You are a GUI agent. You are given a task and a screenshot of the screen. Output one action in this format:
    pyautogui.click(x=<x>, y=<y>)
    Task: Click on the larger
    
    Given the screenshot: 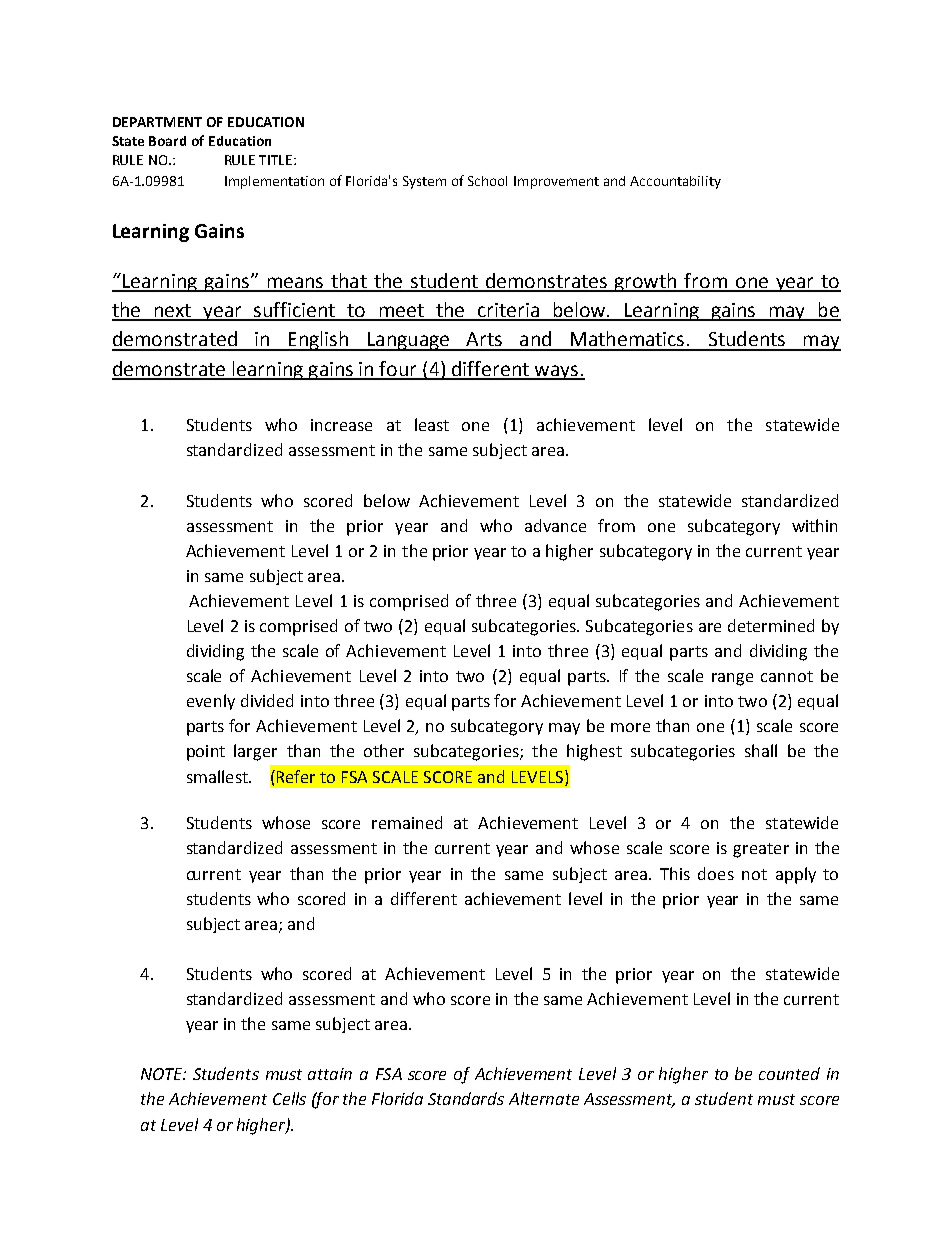 What is the action you would take?
    pyautogui.click(x=255, y=752)
